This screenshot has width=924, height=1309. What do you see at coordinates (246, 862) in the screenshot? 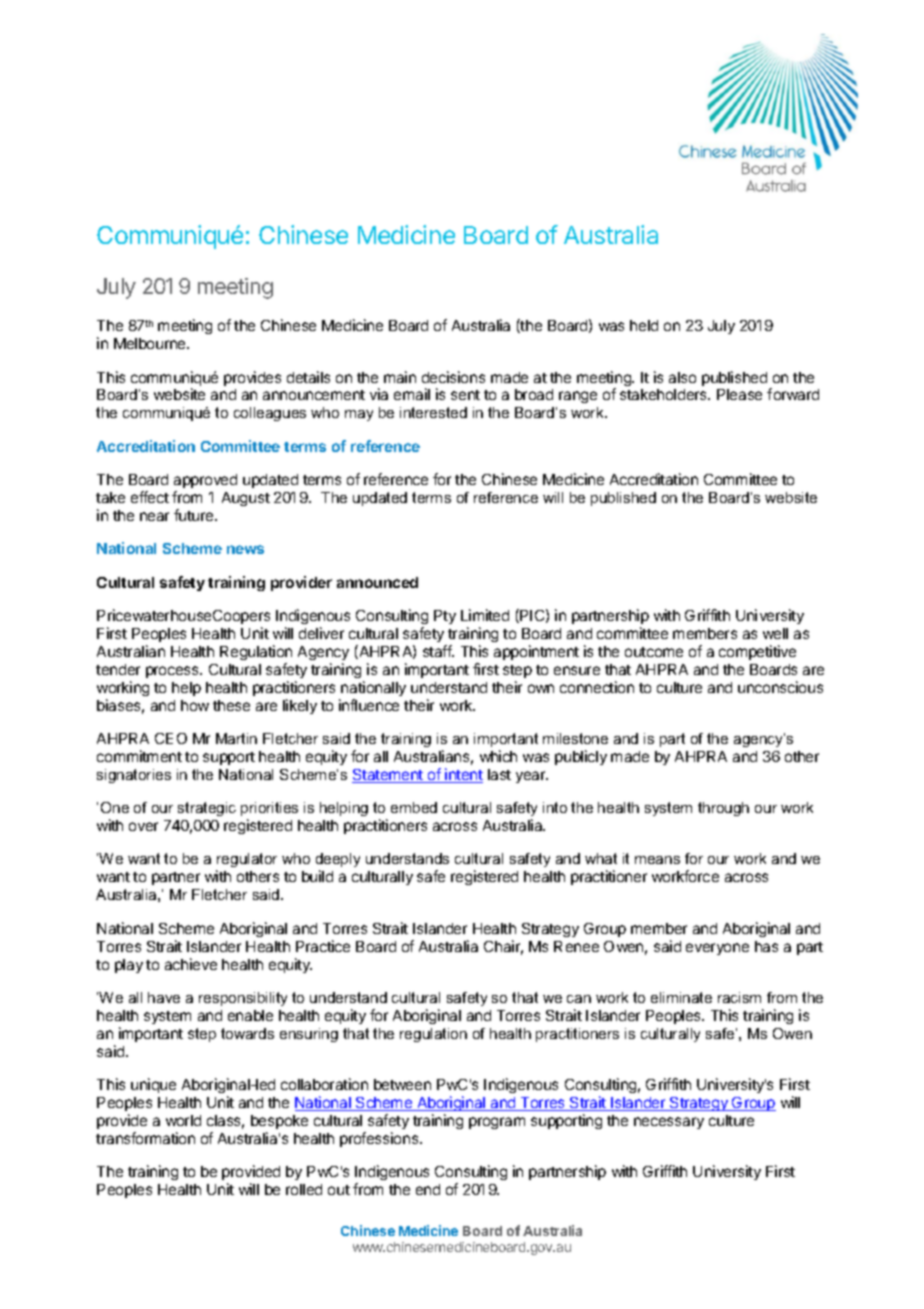
I see `regulator` at bounding box center [246, 862].
